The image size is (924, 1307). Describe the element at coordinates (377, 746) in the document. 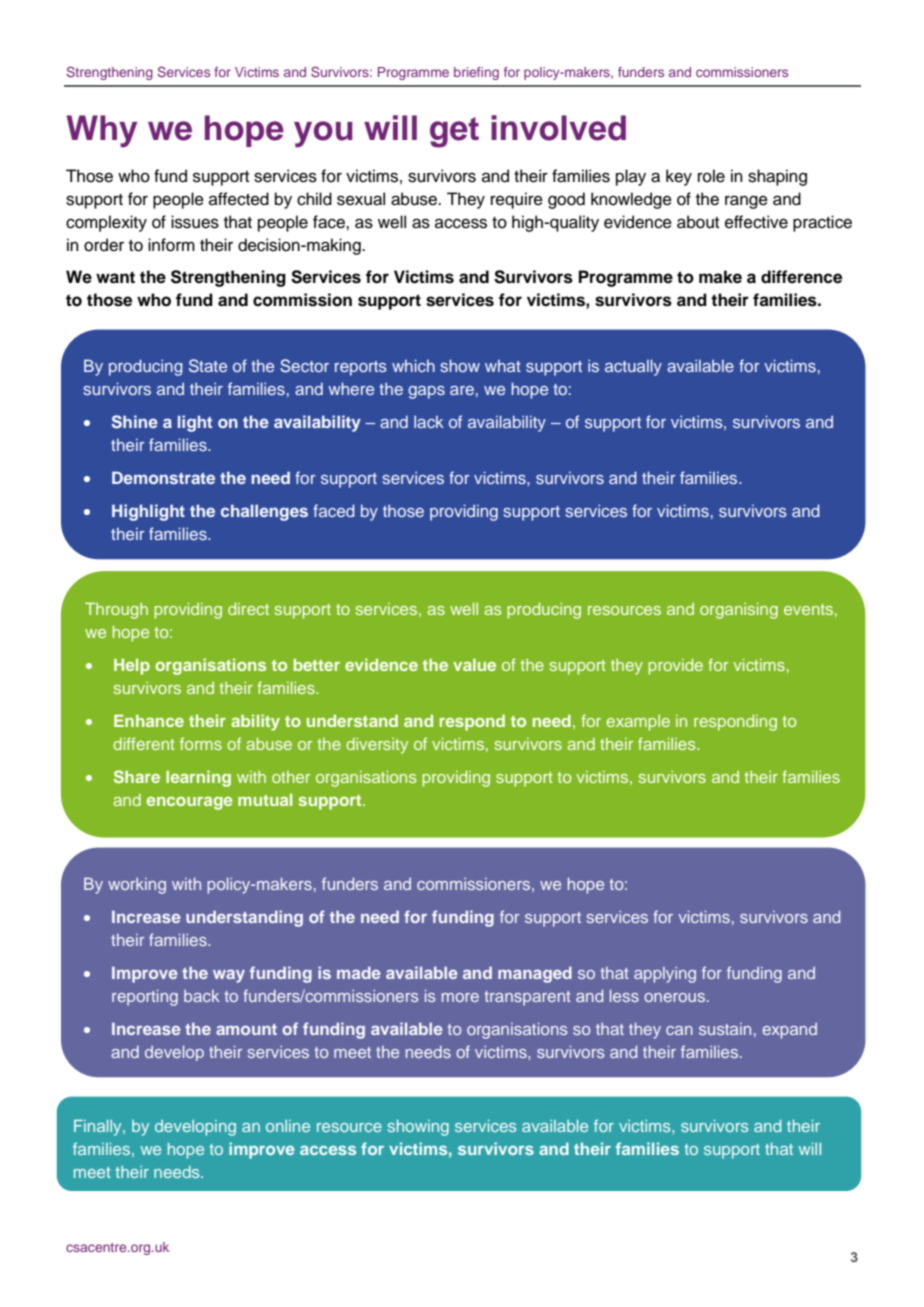

I see `diversity` at that location.
